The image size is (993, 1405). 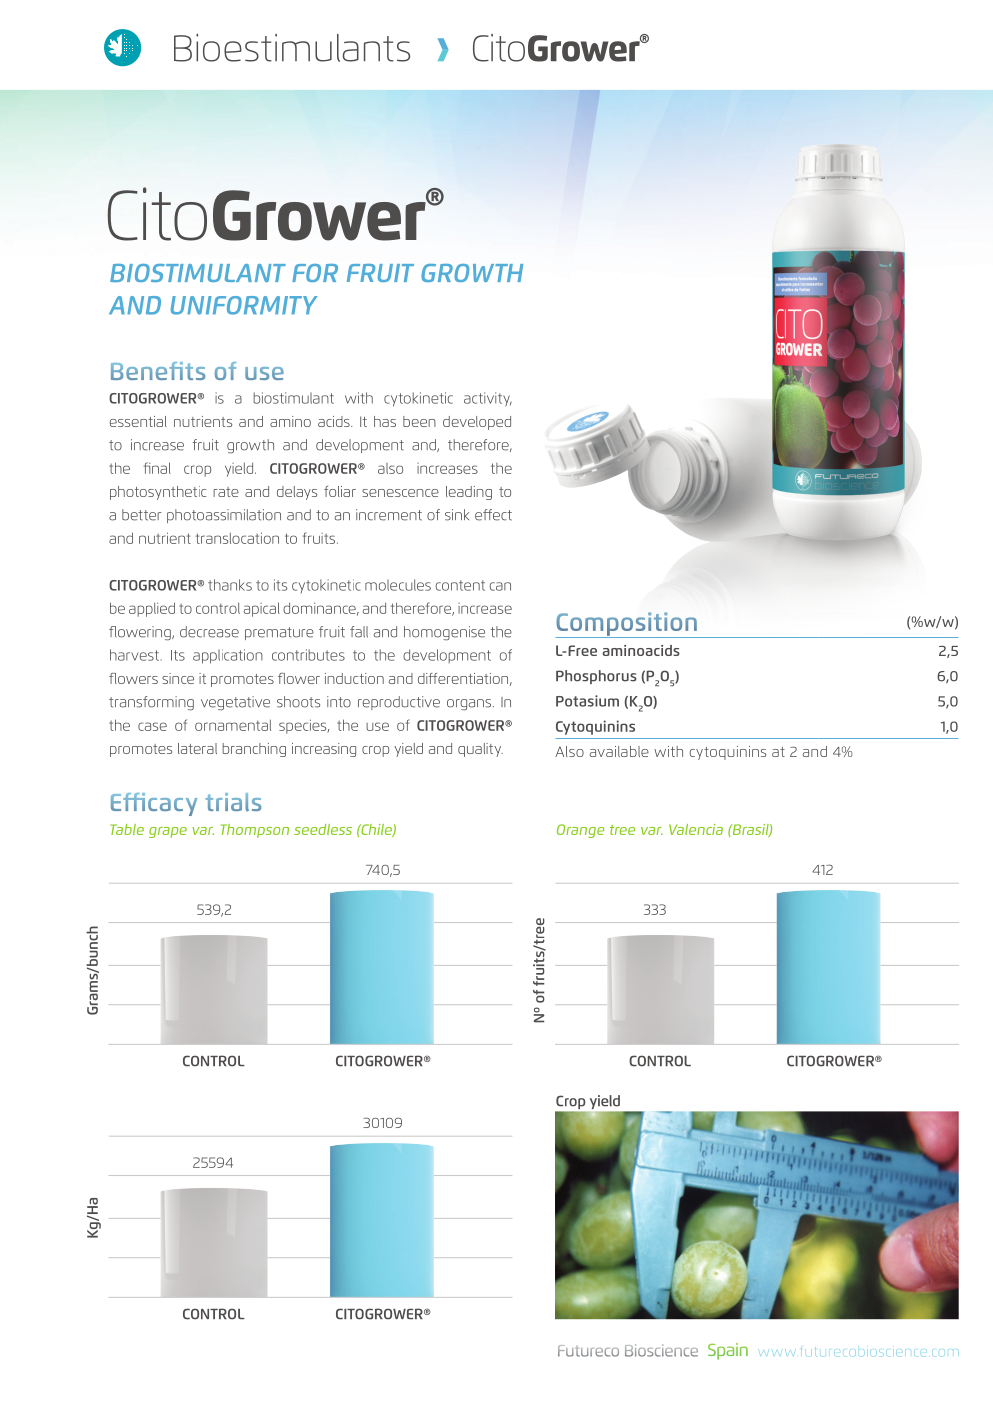 What do you see at coordinates (728, 1351) in the document?
I see `Spain` at bounding box center [728, 1351].
